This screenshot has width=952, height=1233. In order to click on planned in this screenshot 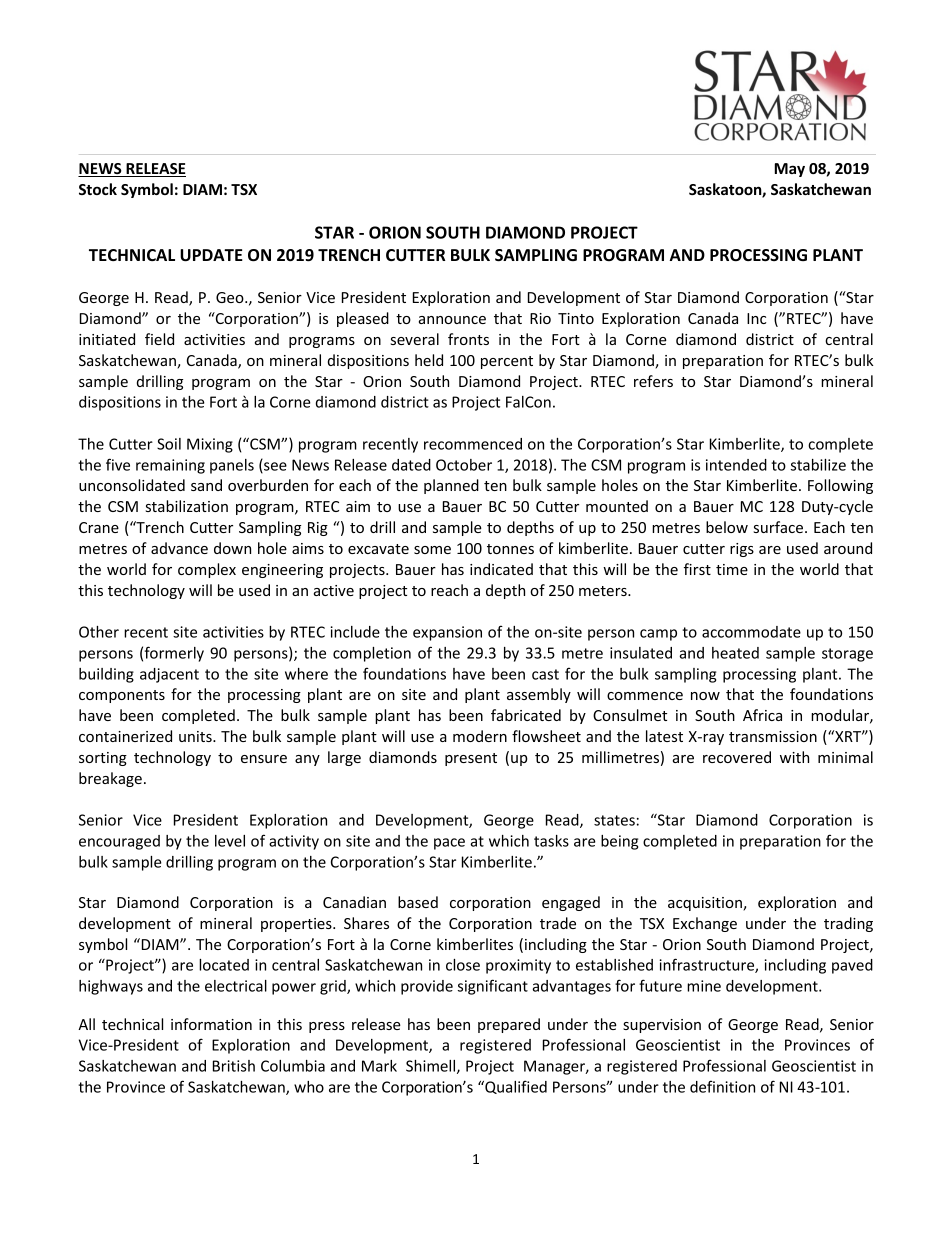, I will do `click(451, 486)`.
